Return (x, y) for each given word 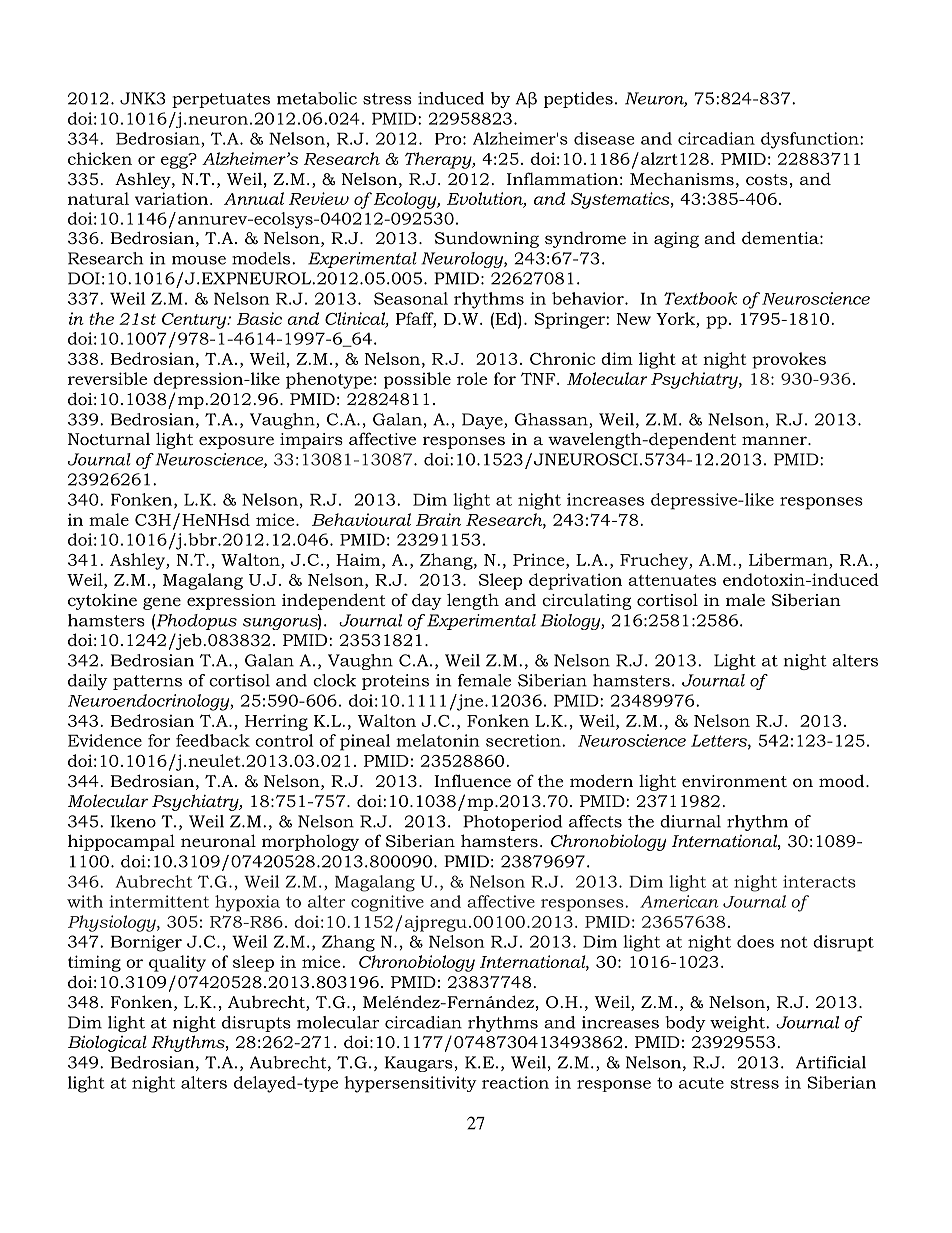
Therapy (439, 160)
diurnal (690, 821)
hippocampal (121, 842)
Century (195, 321)
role (472, 378)
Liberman (789, 559)
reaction (515, 1082)
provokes (789, 360)
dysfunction (811, 140)
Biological (107, 1043)
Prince (540, 559)
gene (162, 603)
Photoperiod (512, 823)
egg (175, 161)
